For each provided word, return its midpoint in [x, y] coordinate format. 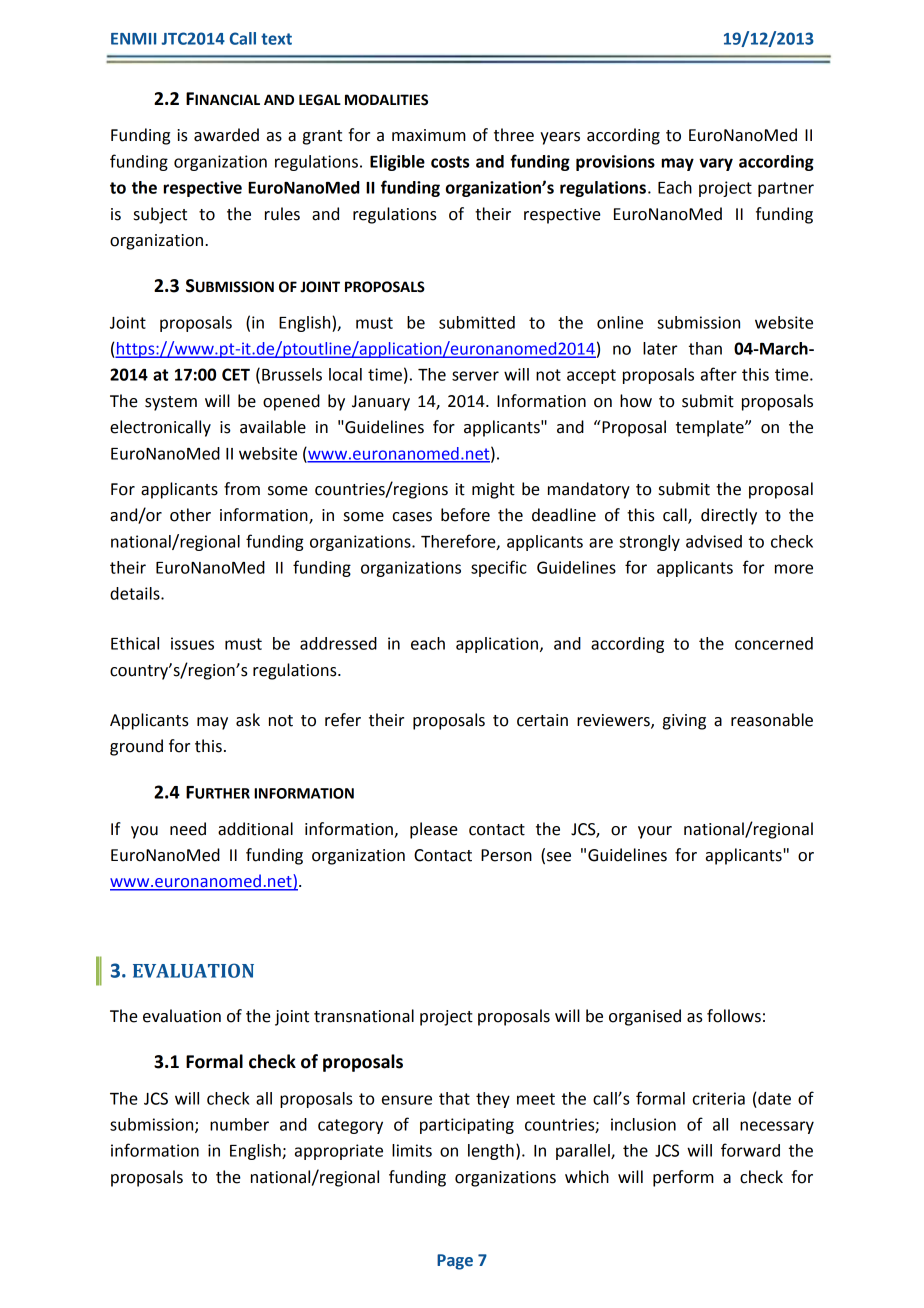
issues [192, 643]
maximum [429, 135]
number [239, 1124]
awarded [226, 135]
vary [716, 164]
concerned [774, 643]
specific [499, 568]
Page [455, 1262]
